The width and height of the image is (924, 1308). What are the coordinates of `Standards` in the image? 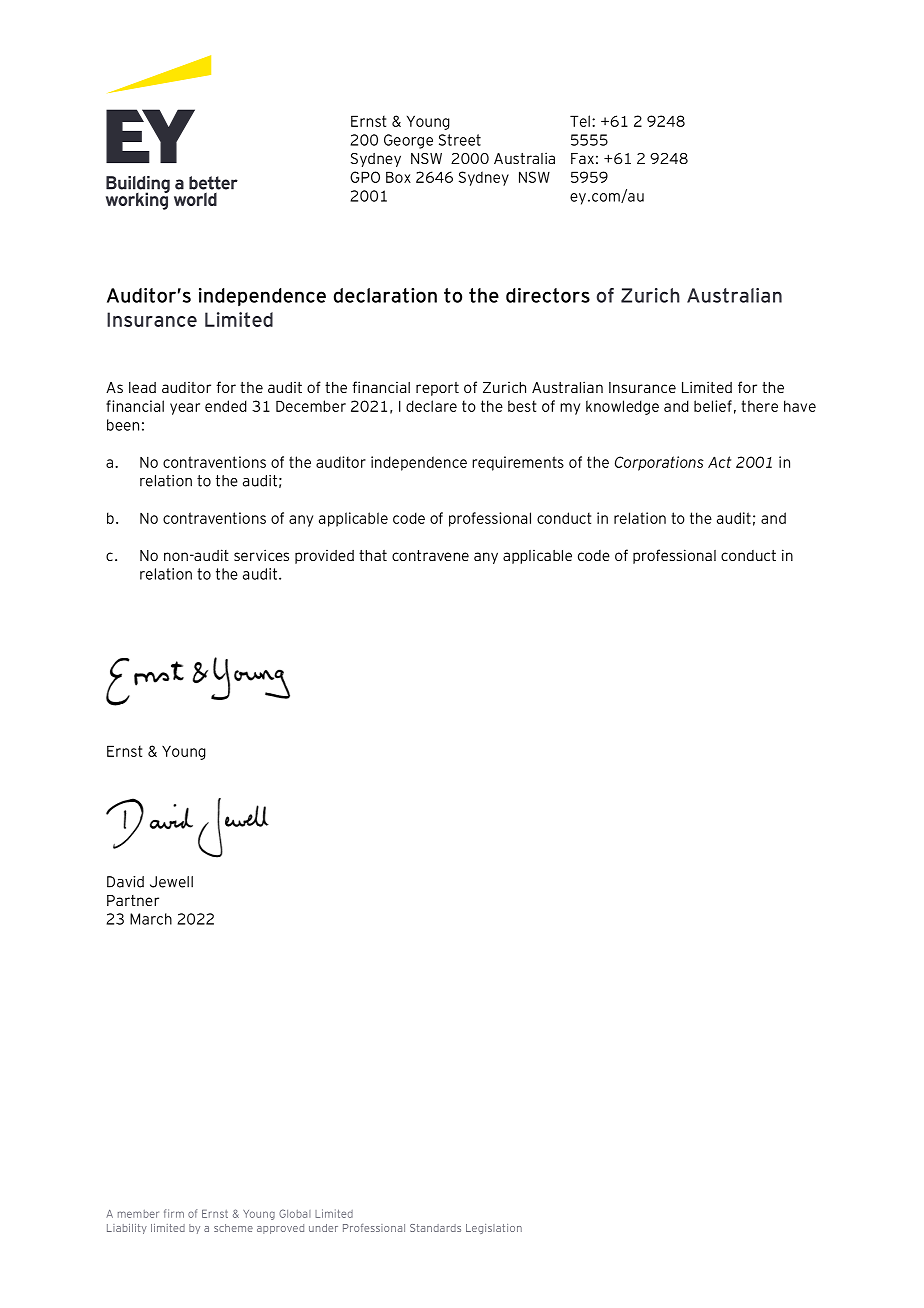 It's located at (435, 1228).
